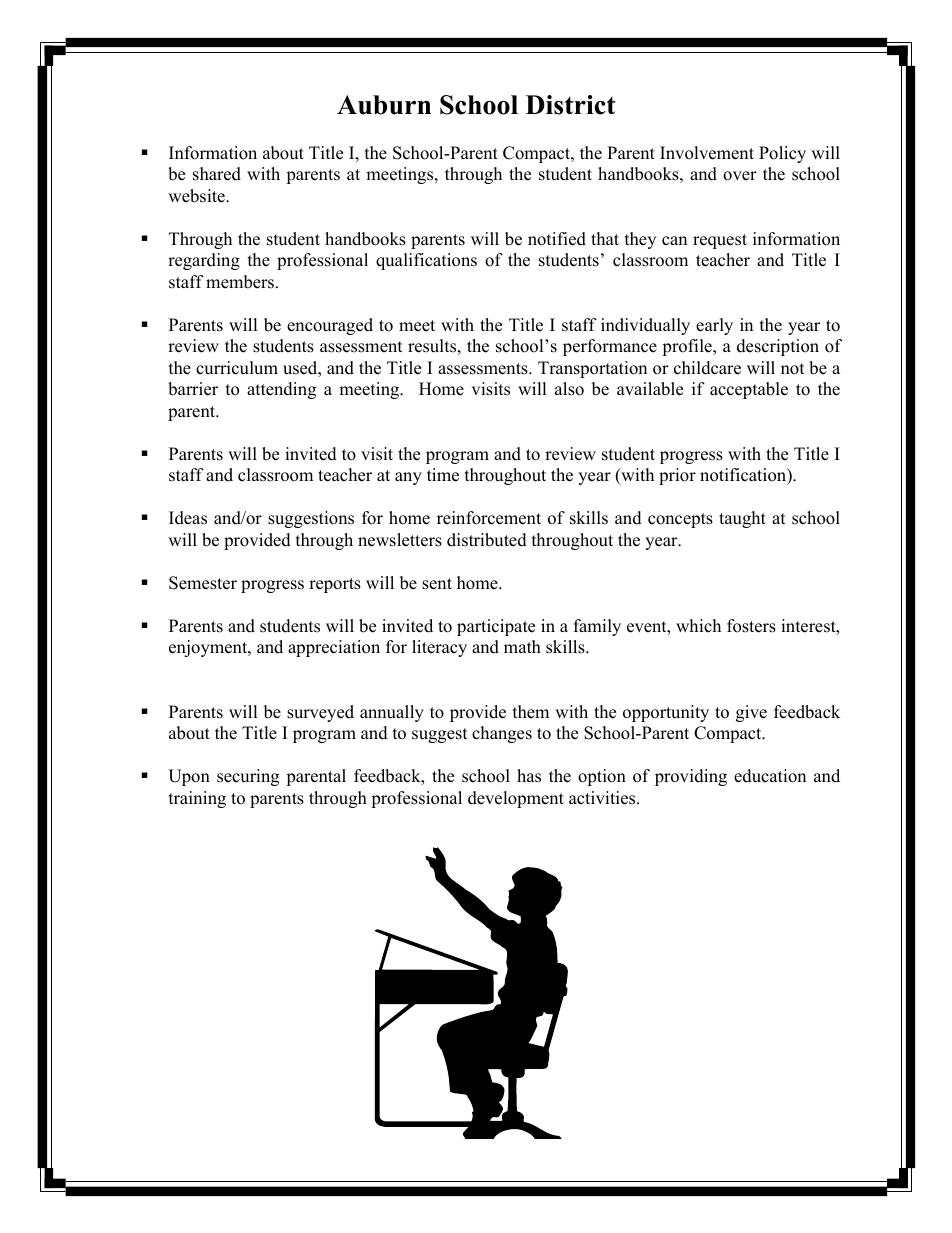 The height and width of the screenshot is (1233, 952). Describe the element at coordinates (529, 776) in the screenshot. I see `has` at that location.
